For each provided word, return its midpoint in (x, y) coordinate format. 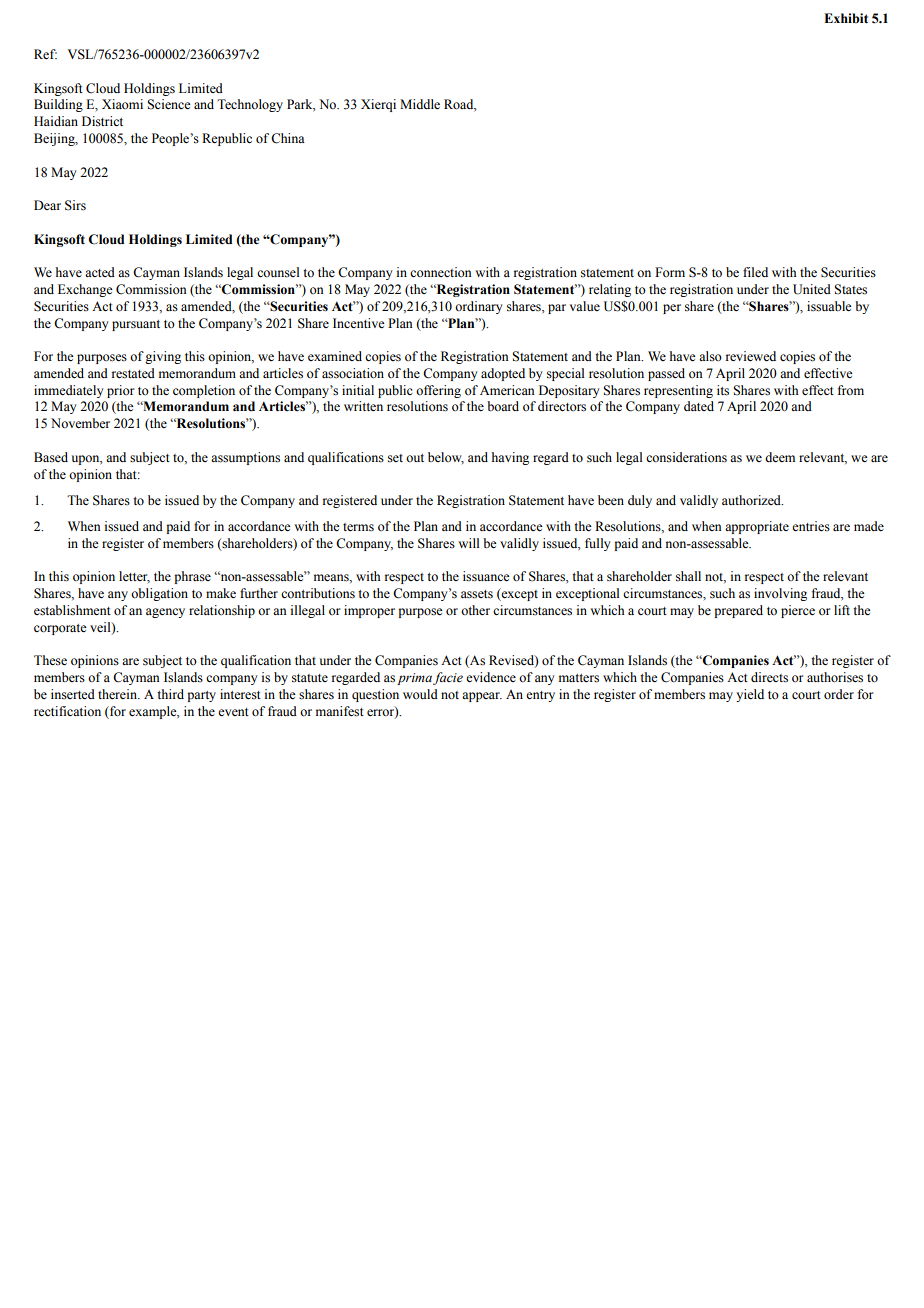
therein (118, 694)
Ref (45, 54)
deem (780, 457)
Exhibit (846, 18)
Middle (420, 104)
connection (441, 272)
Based (51, 457)
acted (100, 272)
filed (755, 272)
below (446, 458)
